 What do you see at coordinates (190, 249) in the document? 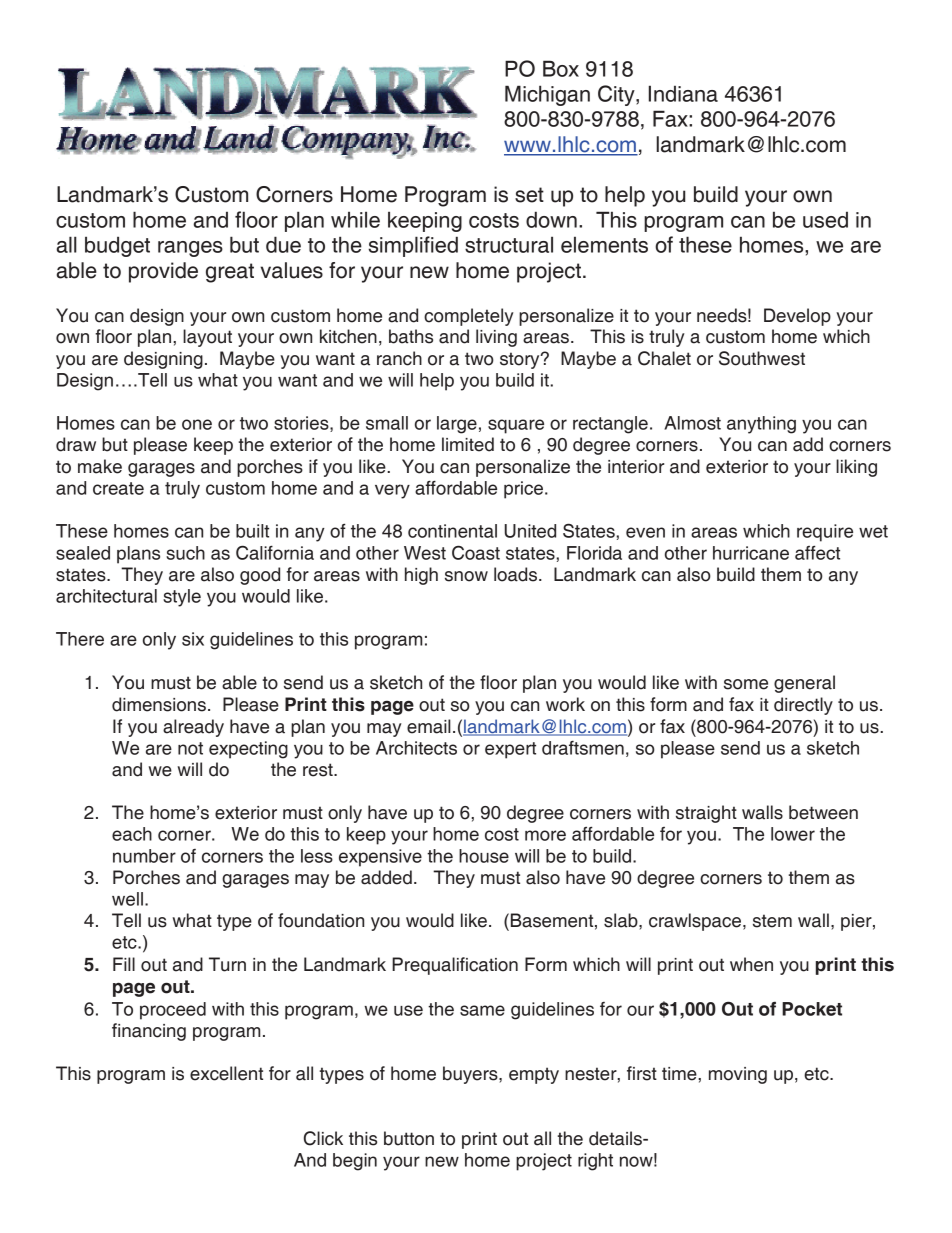
I see `ranges` at bounding box center [190, 249].
